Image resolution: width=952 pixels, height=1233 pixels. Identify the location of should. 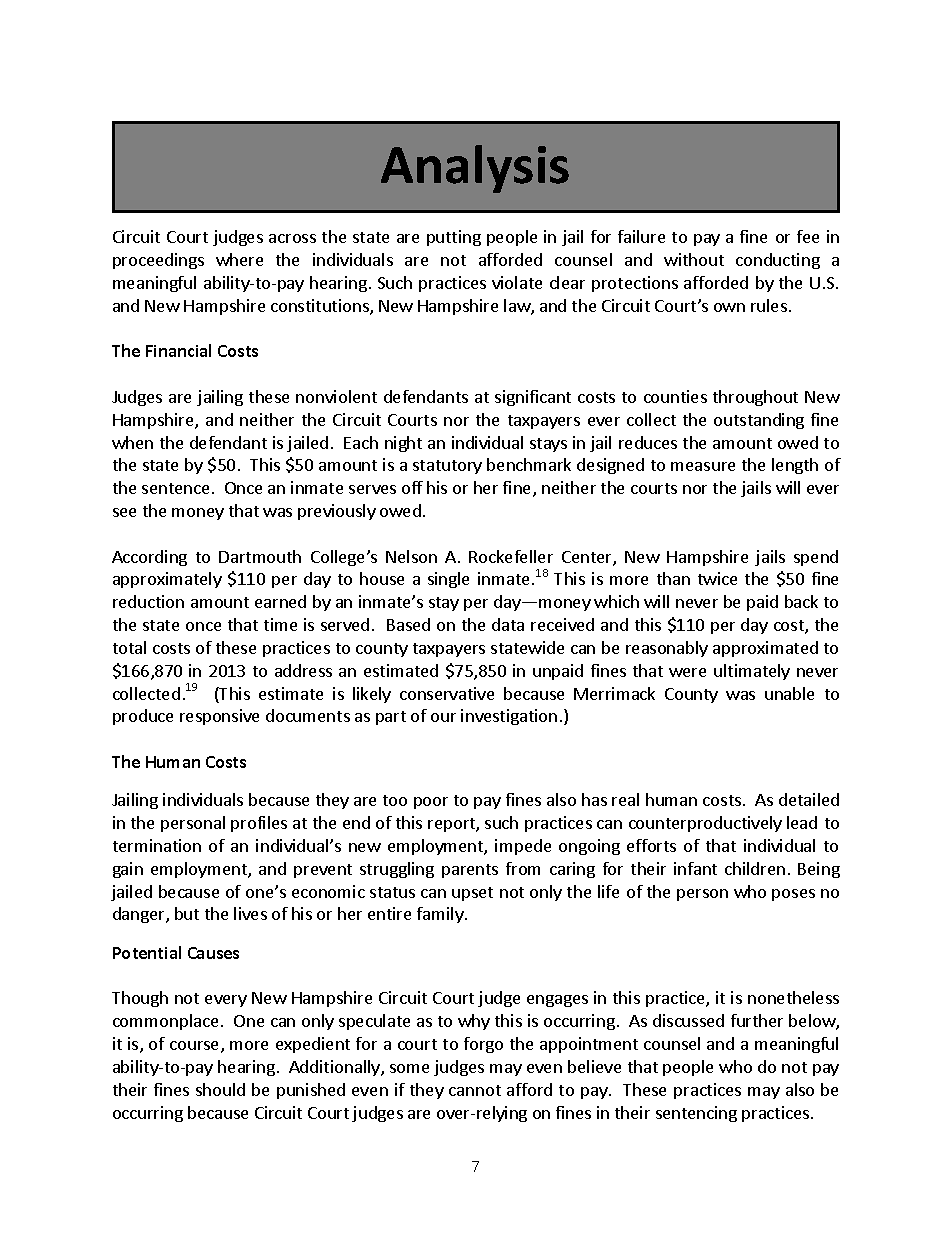
(220, 1089).
